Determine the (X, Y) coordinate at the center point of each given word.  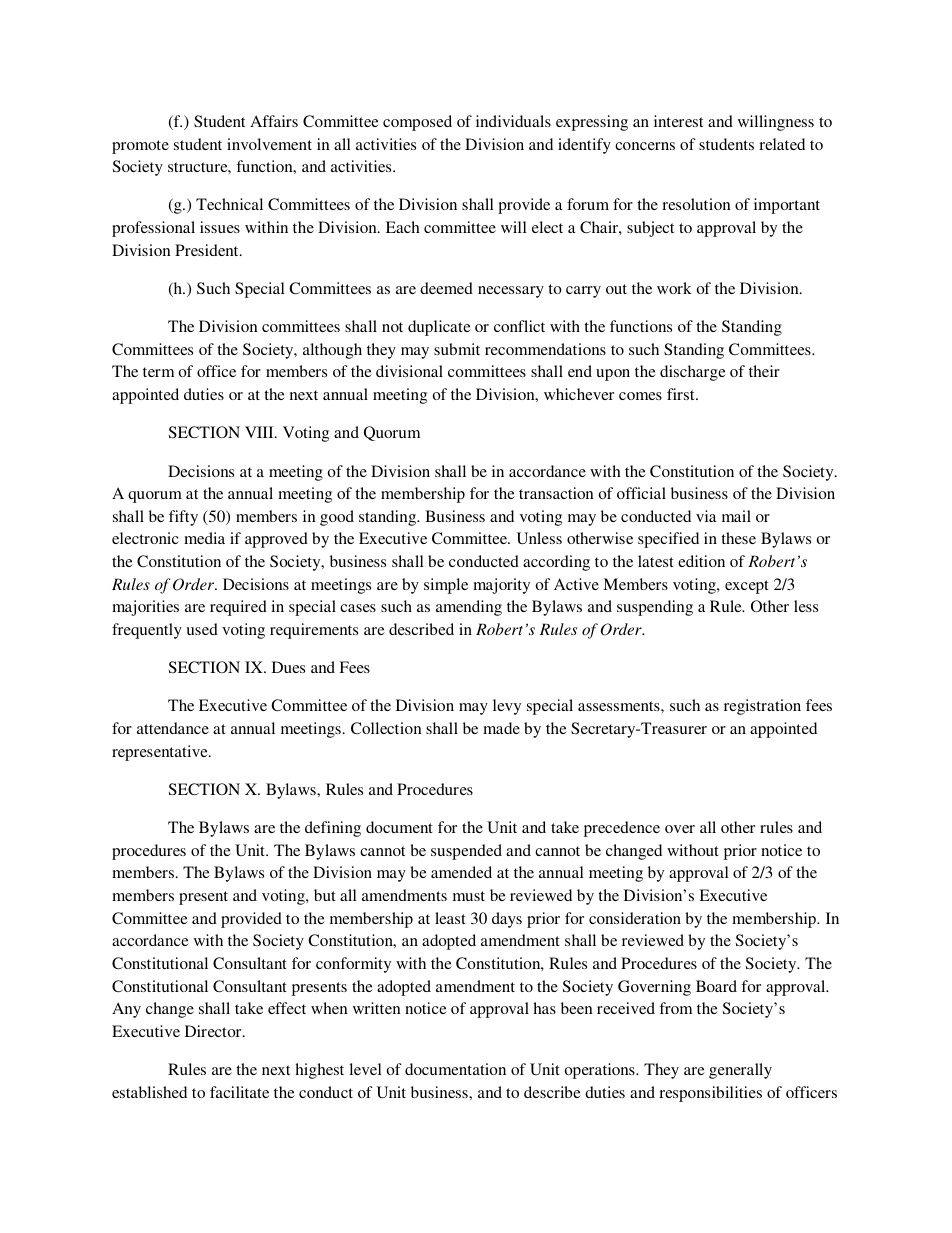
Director (214, 1031)
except (747, 587)
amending (469, 608)
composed (417, 123)
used (202, 629)
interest (678, 121)
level (365, 1069)
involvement (269, 144)
